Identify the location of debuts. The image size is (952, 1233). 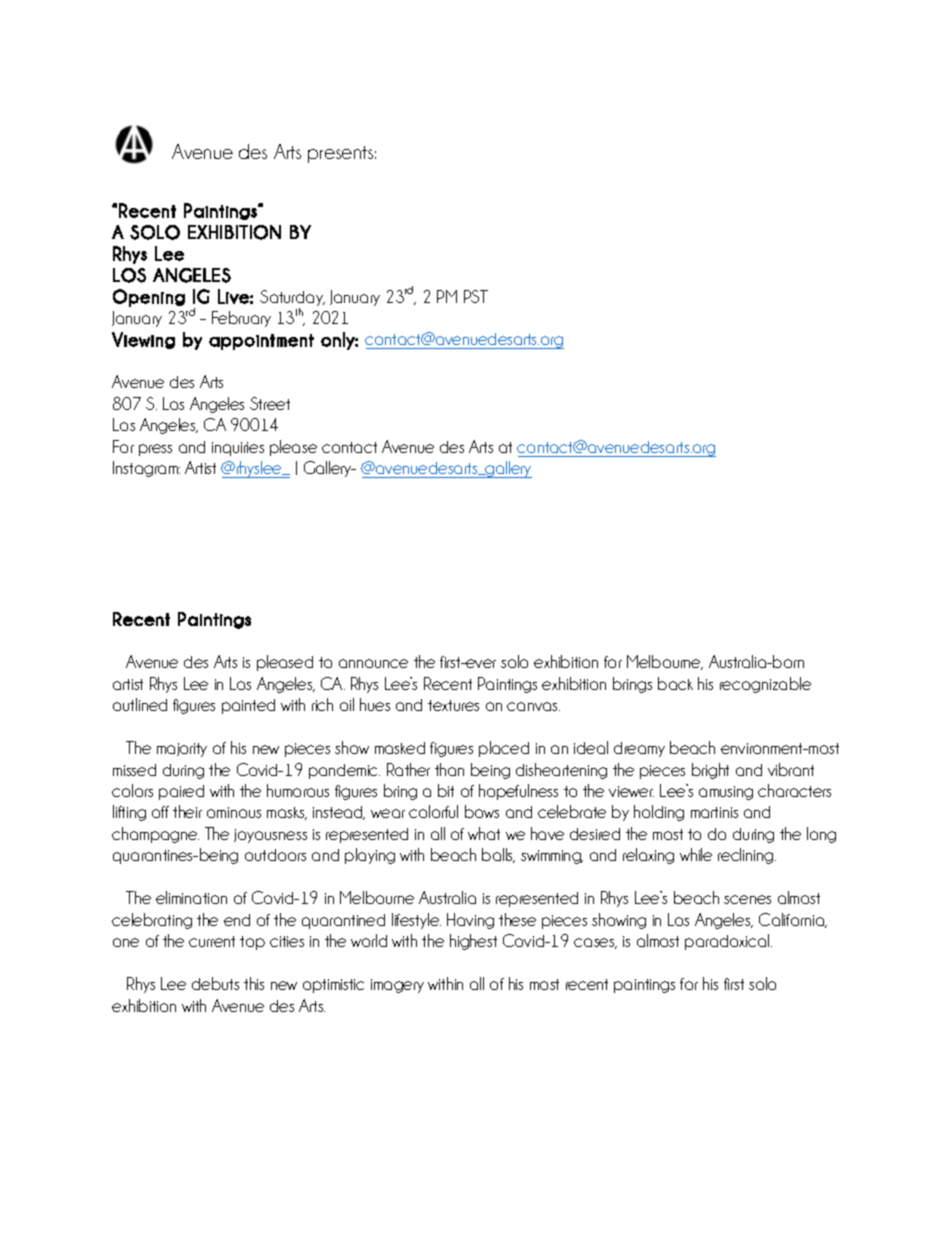
(215, 983).
